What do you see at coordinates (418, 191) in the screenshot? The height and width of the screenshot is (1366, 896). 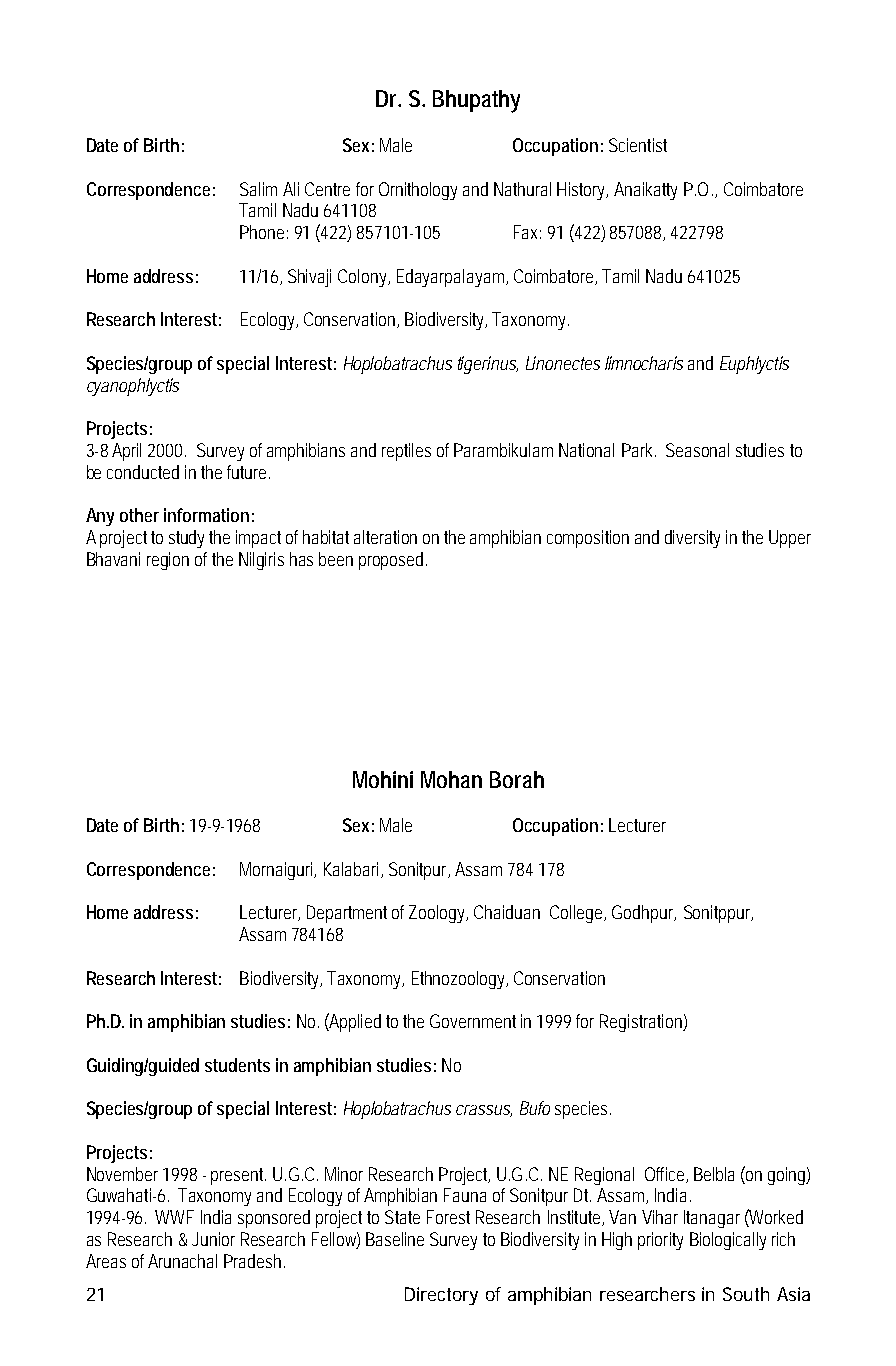 I see `Ornithology` at bounding box center [418, 191].
